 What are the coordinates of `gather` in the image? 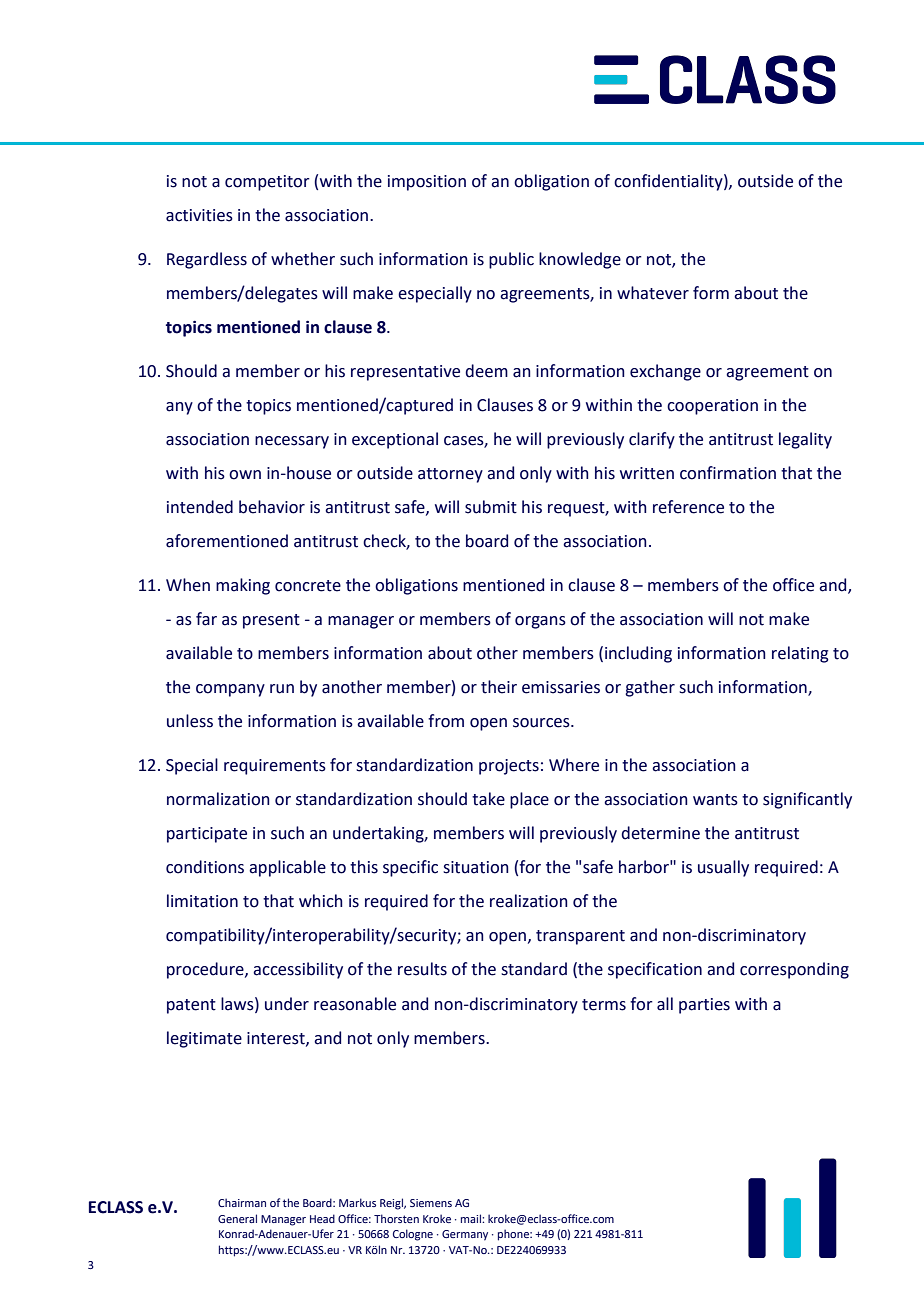 It's located at (650, 688).
